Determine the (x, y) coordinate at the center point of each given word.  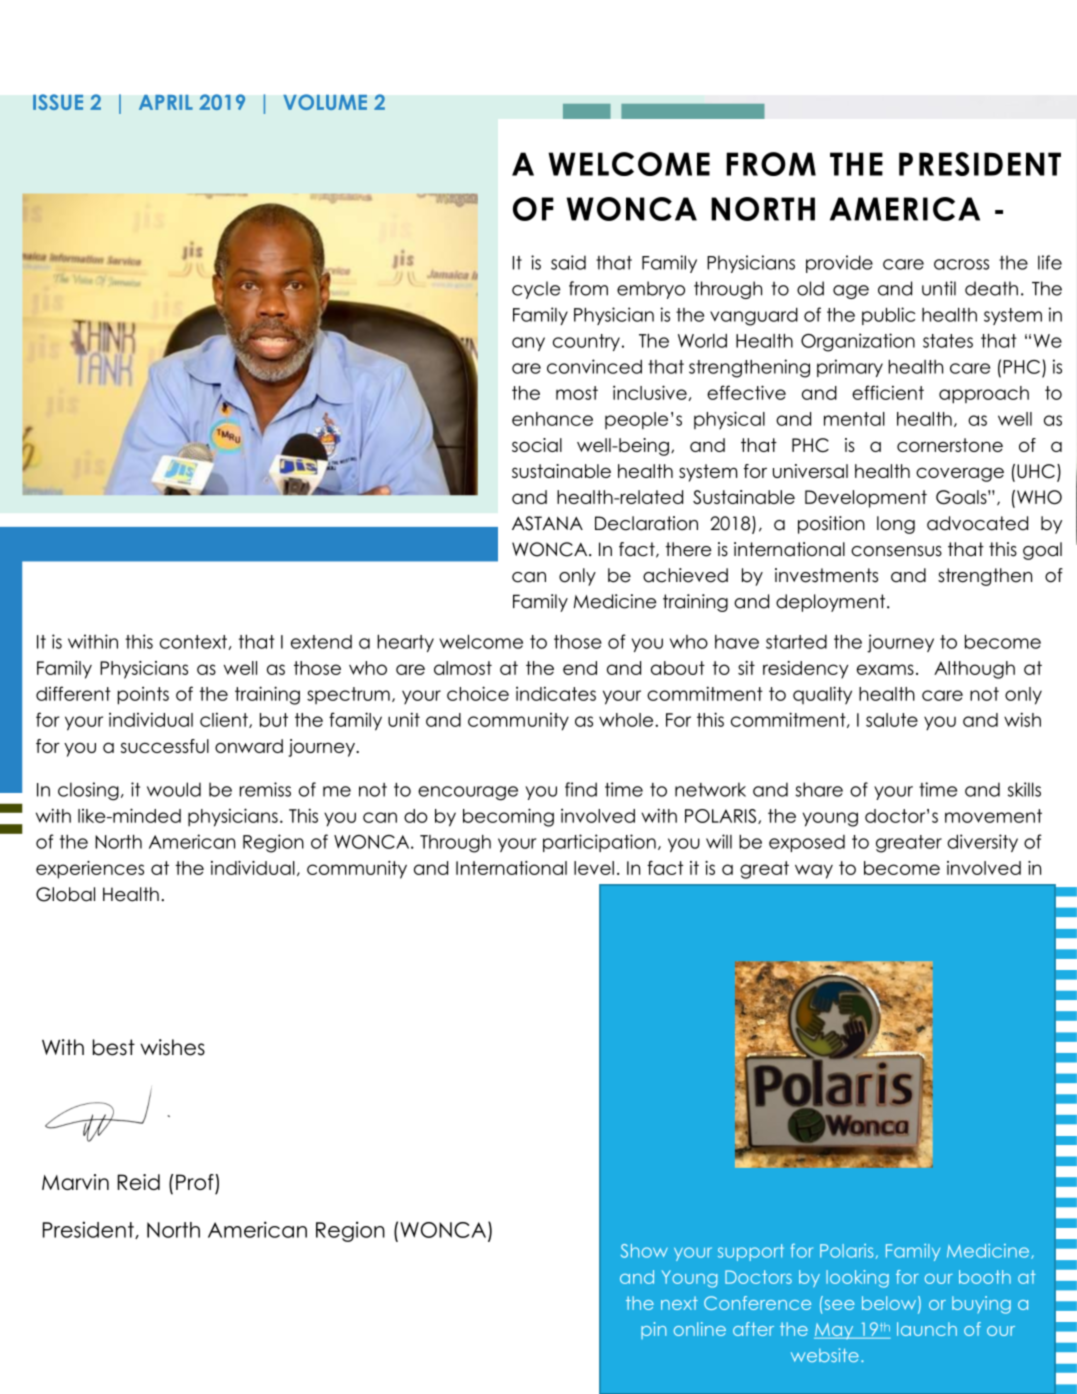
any (528, 344)
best (114, 1047)
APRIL (166, 102)
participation (599, 843)
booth (985, 1277)
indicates (556, 694)
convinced (594, 366)
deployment (832, 603)
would (174, 789)
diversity (982, 843)
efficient (888, 392)
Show (644, 1251)
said (568, 262)
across (961, 264)
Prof (195, 1182)
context (193, 642)
